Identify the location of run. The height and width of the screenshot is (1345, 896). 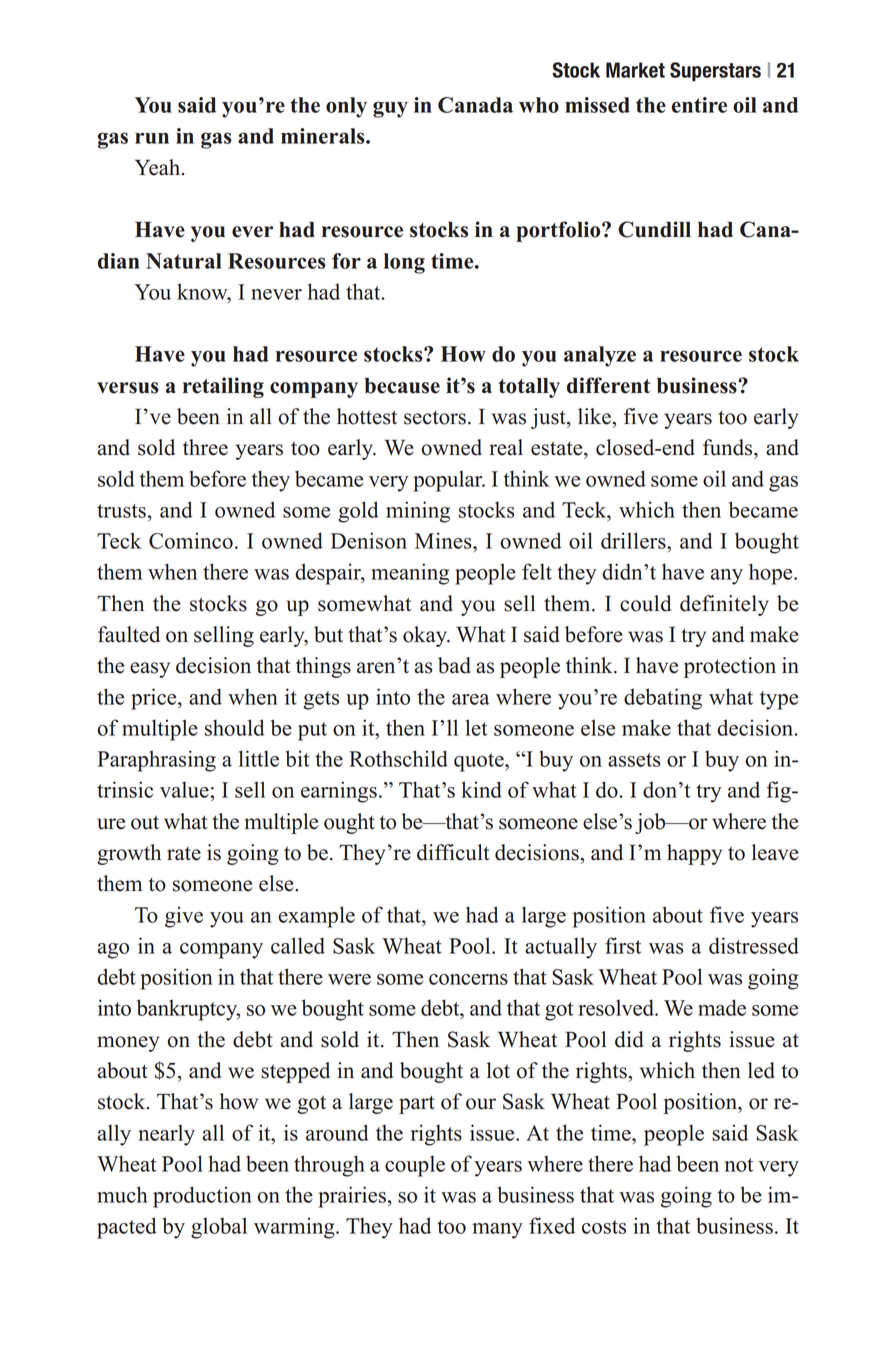
(152, 138).
